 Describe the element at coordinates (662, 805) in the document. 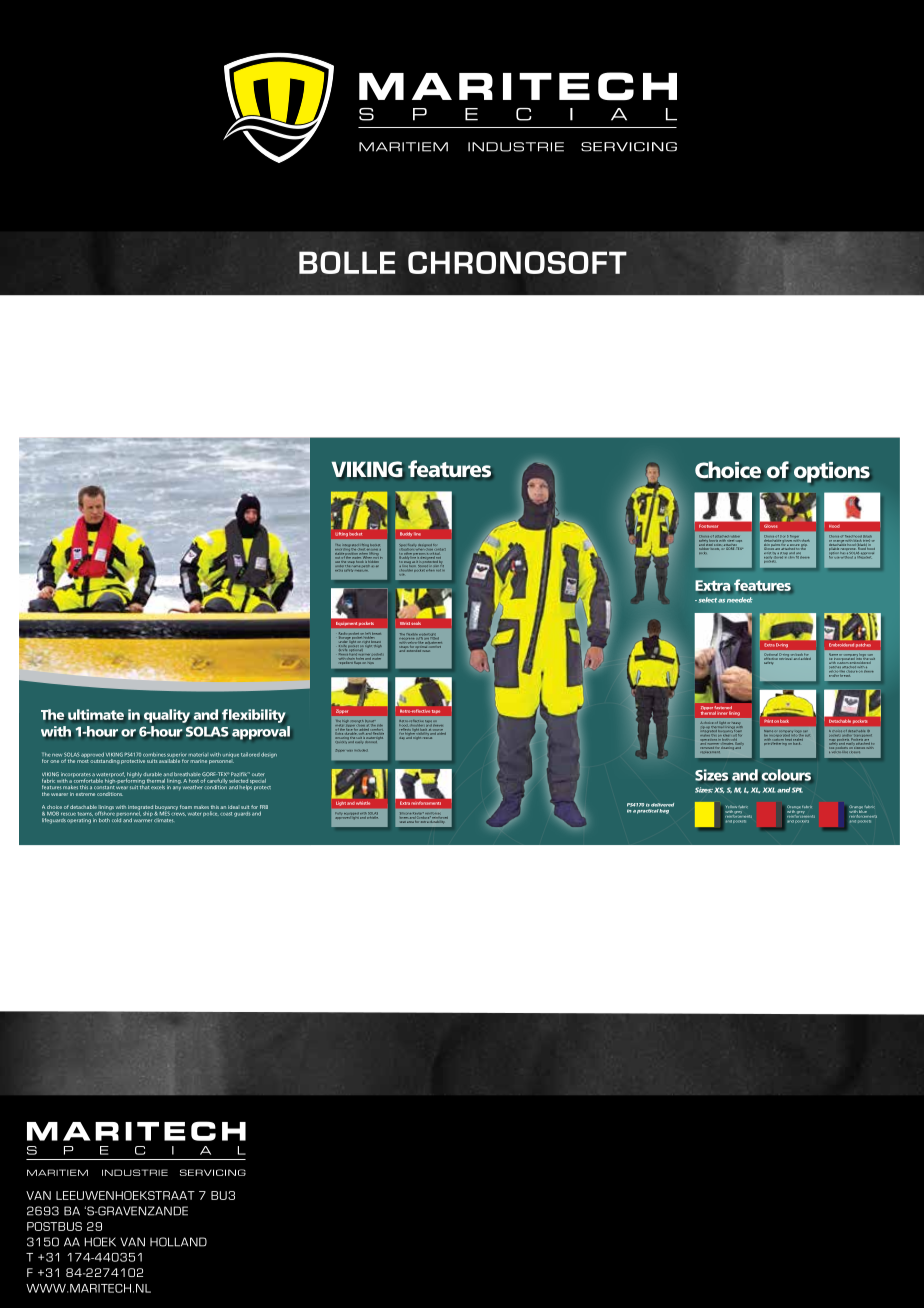

I see `delivered` at that location.
